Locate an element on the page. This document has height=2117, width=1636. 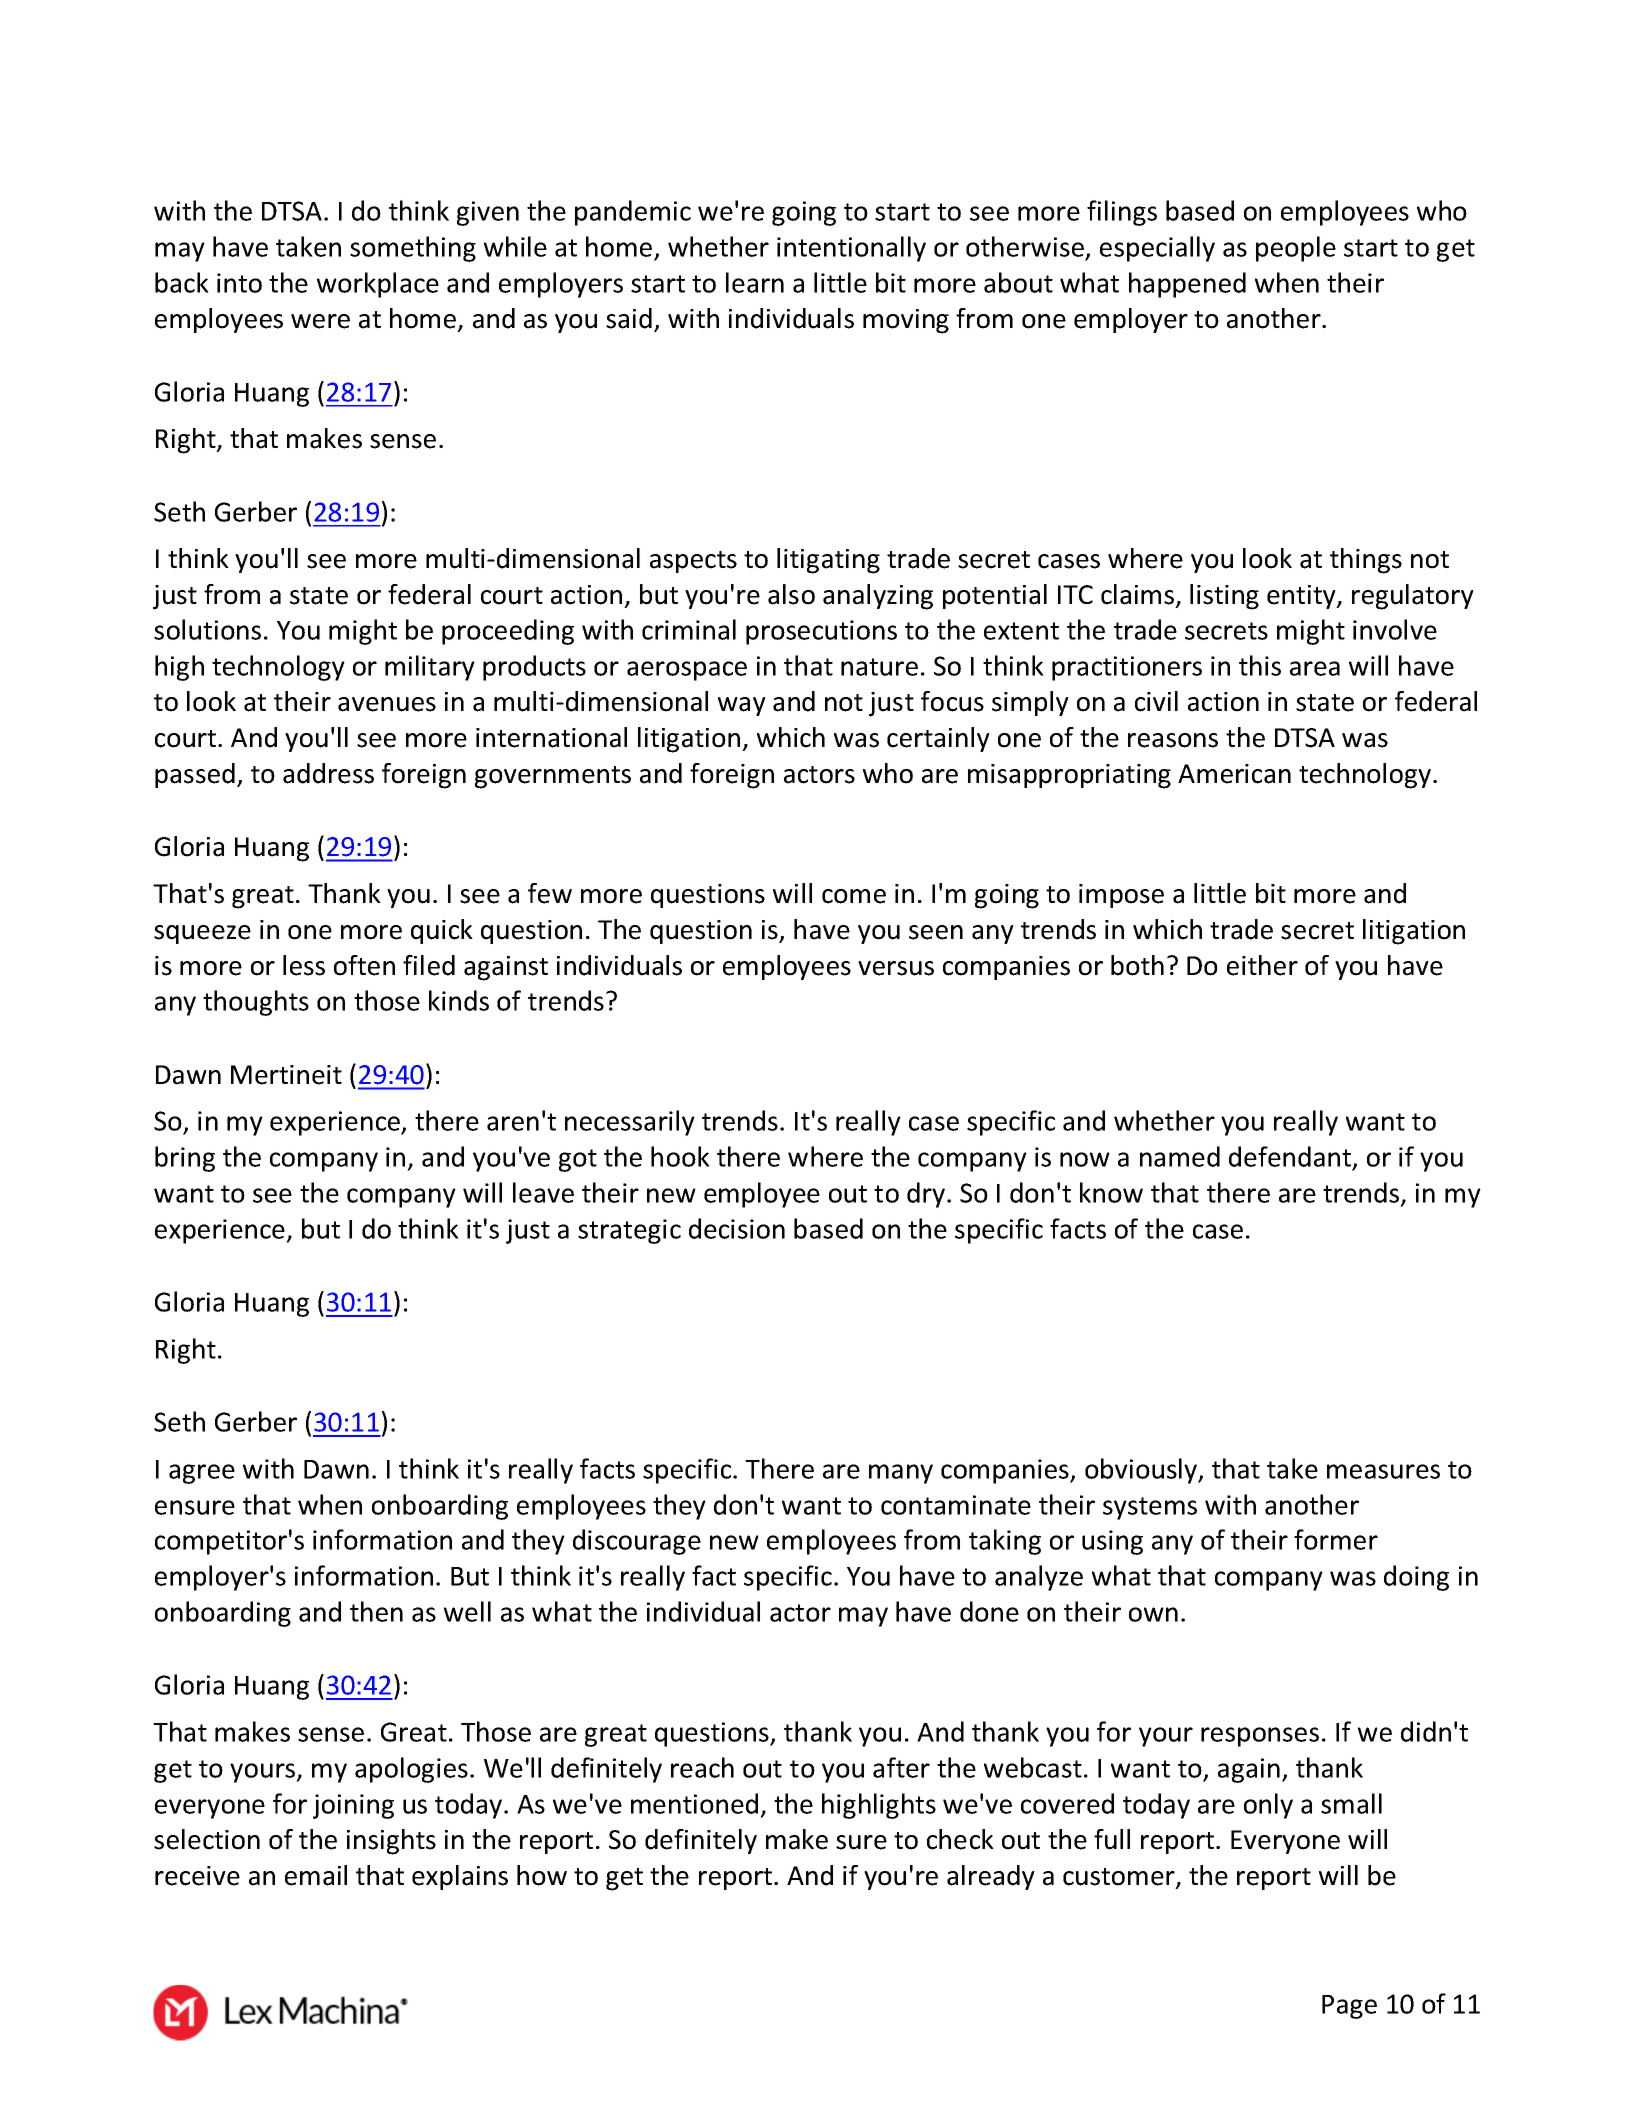
people is located at coordinates (1296, 249).
